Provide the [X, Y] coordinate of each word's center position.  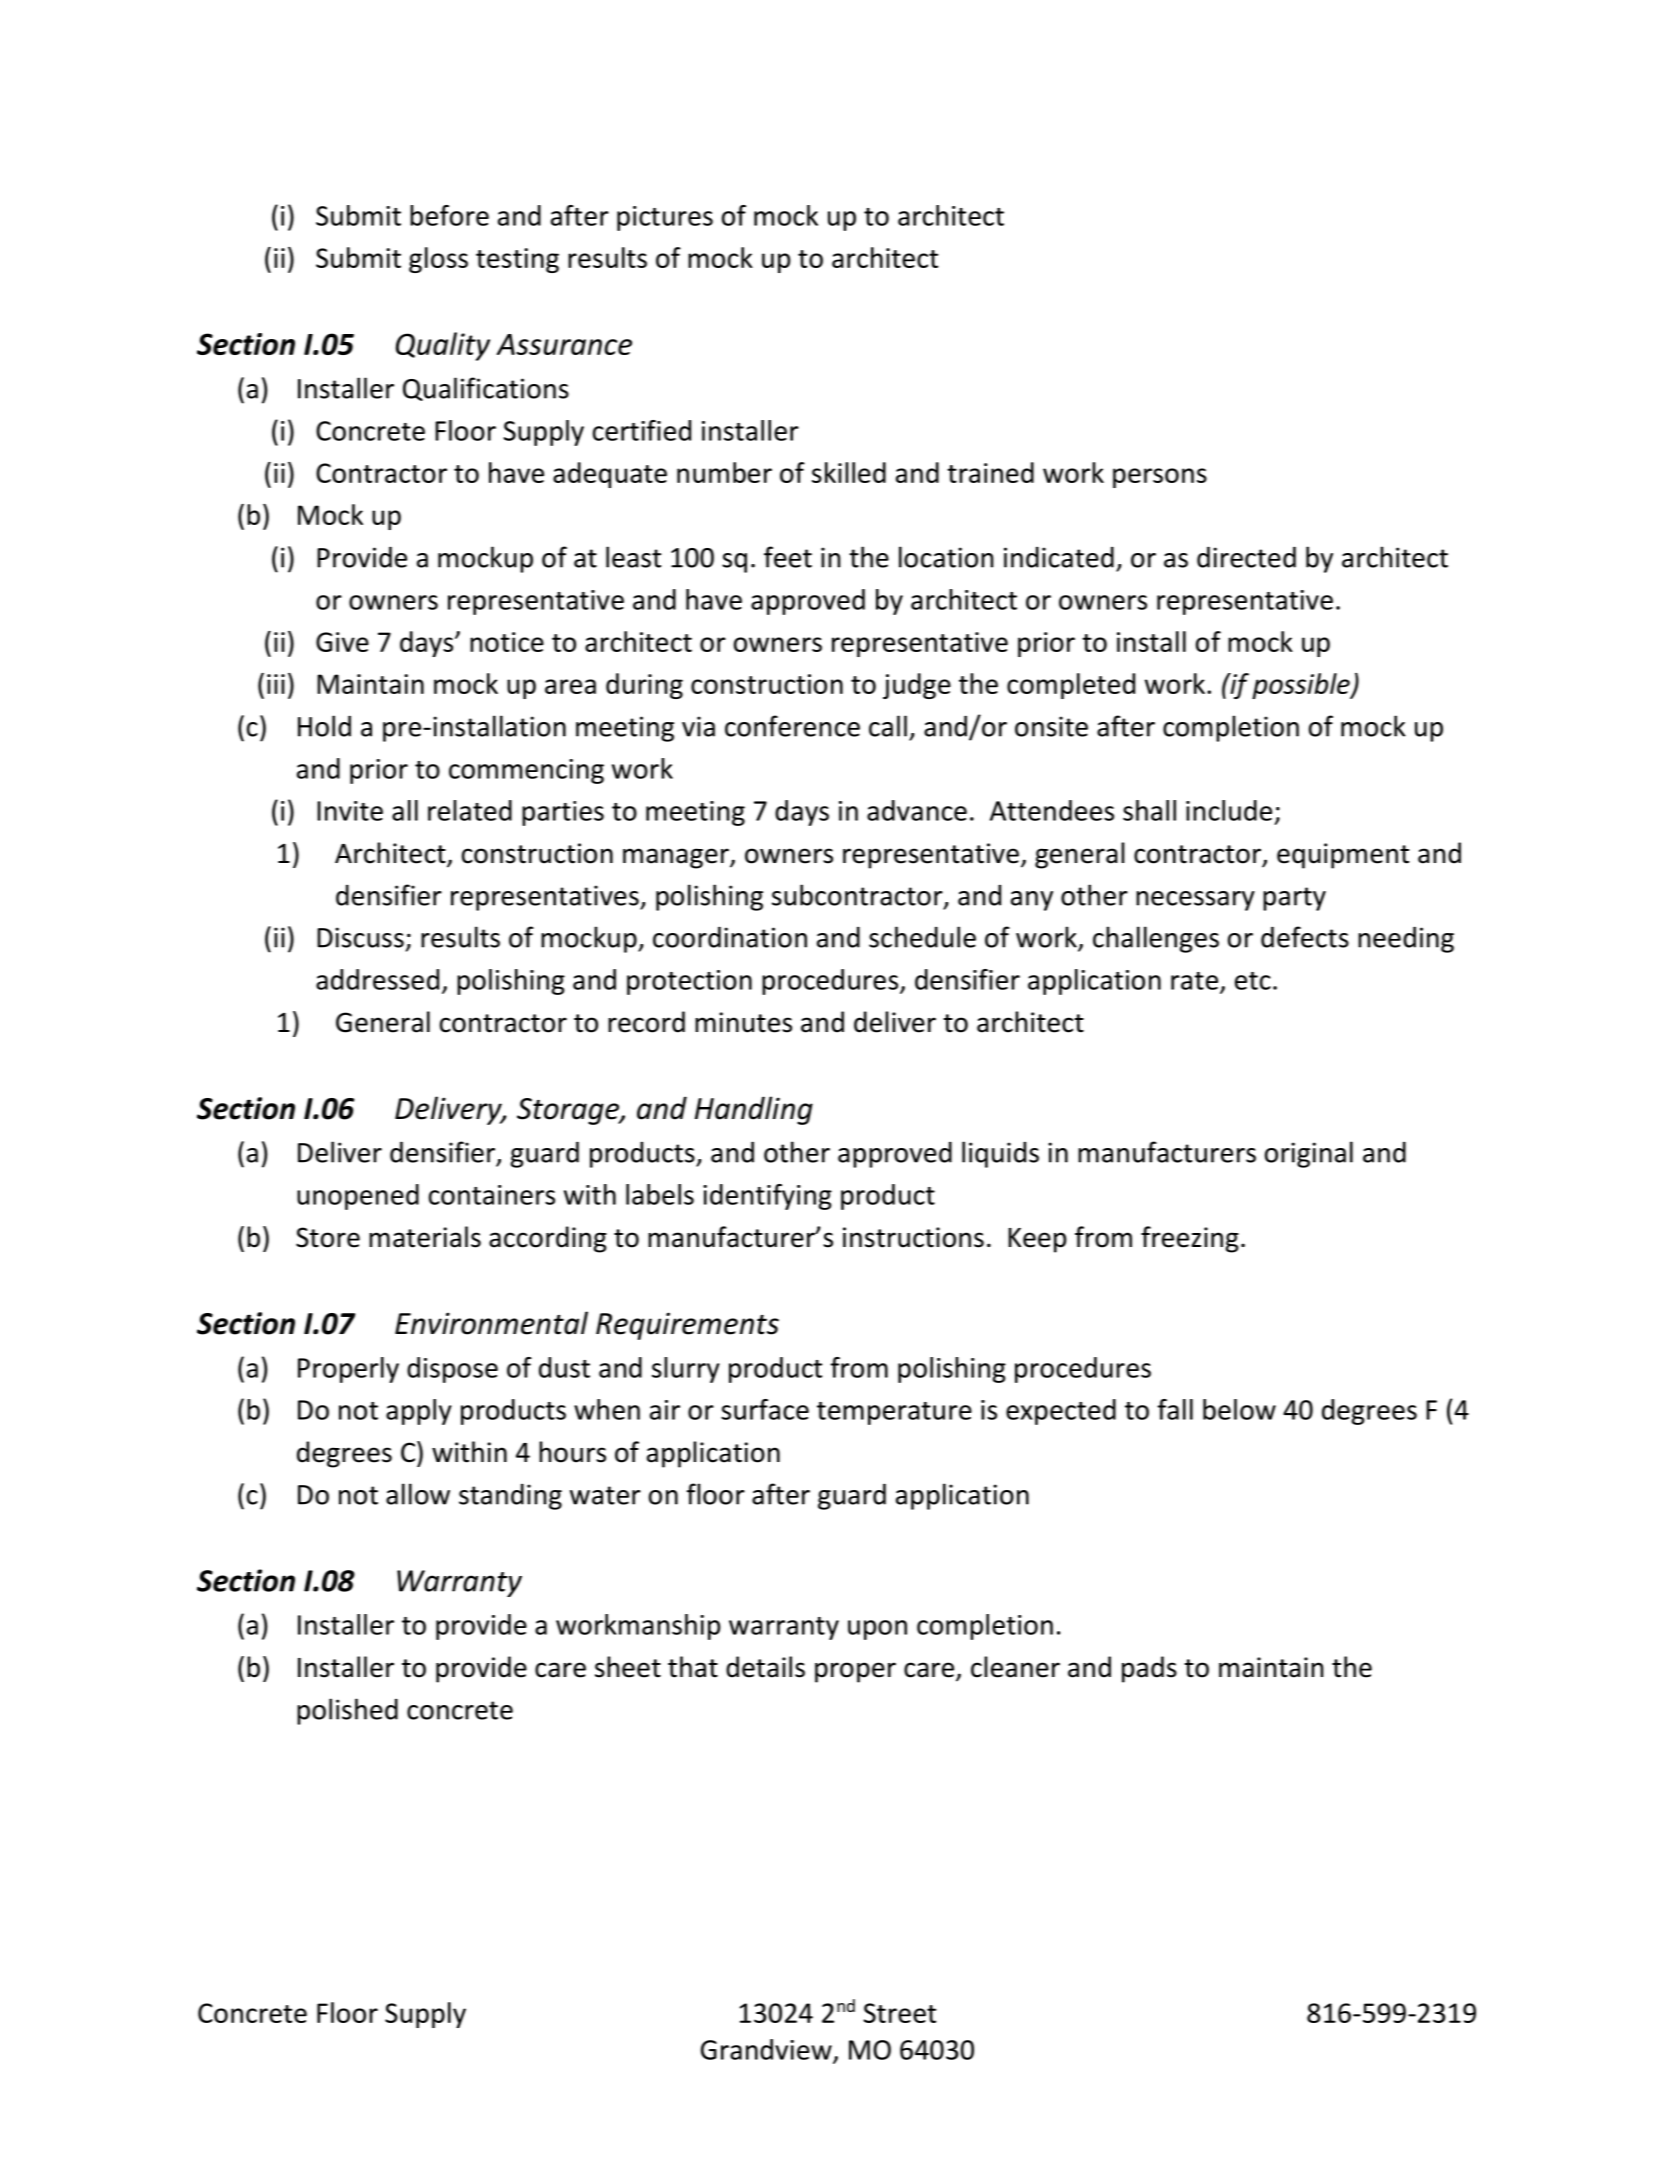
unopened [358, 1197]
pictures [665, 218]
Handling [754, 1110]
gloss [438, 260]
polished [347, 1711]
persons [1160, 478]
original [1309, 1154]
